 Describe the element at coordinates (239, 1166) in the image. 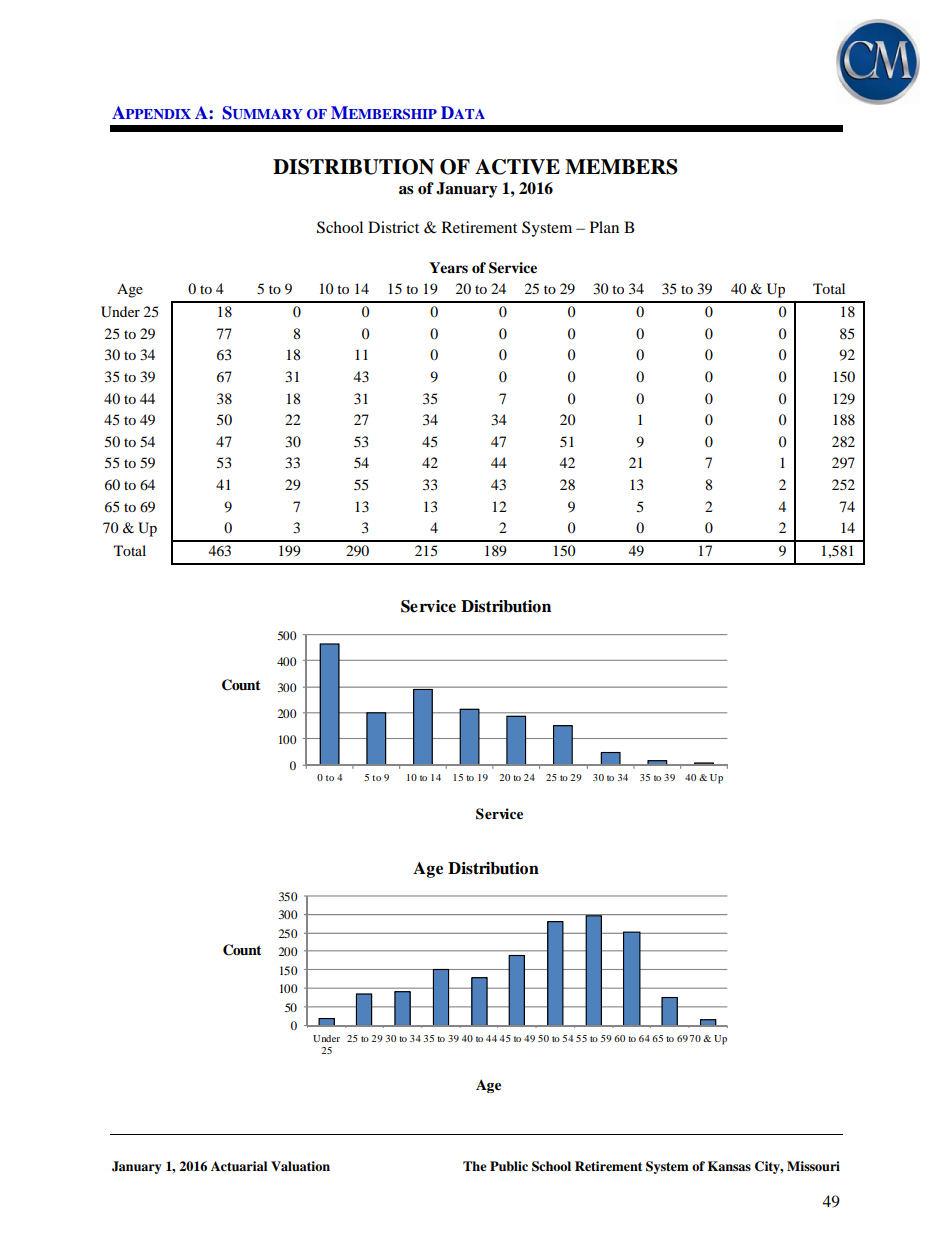

I see `Actuarial` at that location.
